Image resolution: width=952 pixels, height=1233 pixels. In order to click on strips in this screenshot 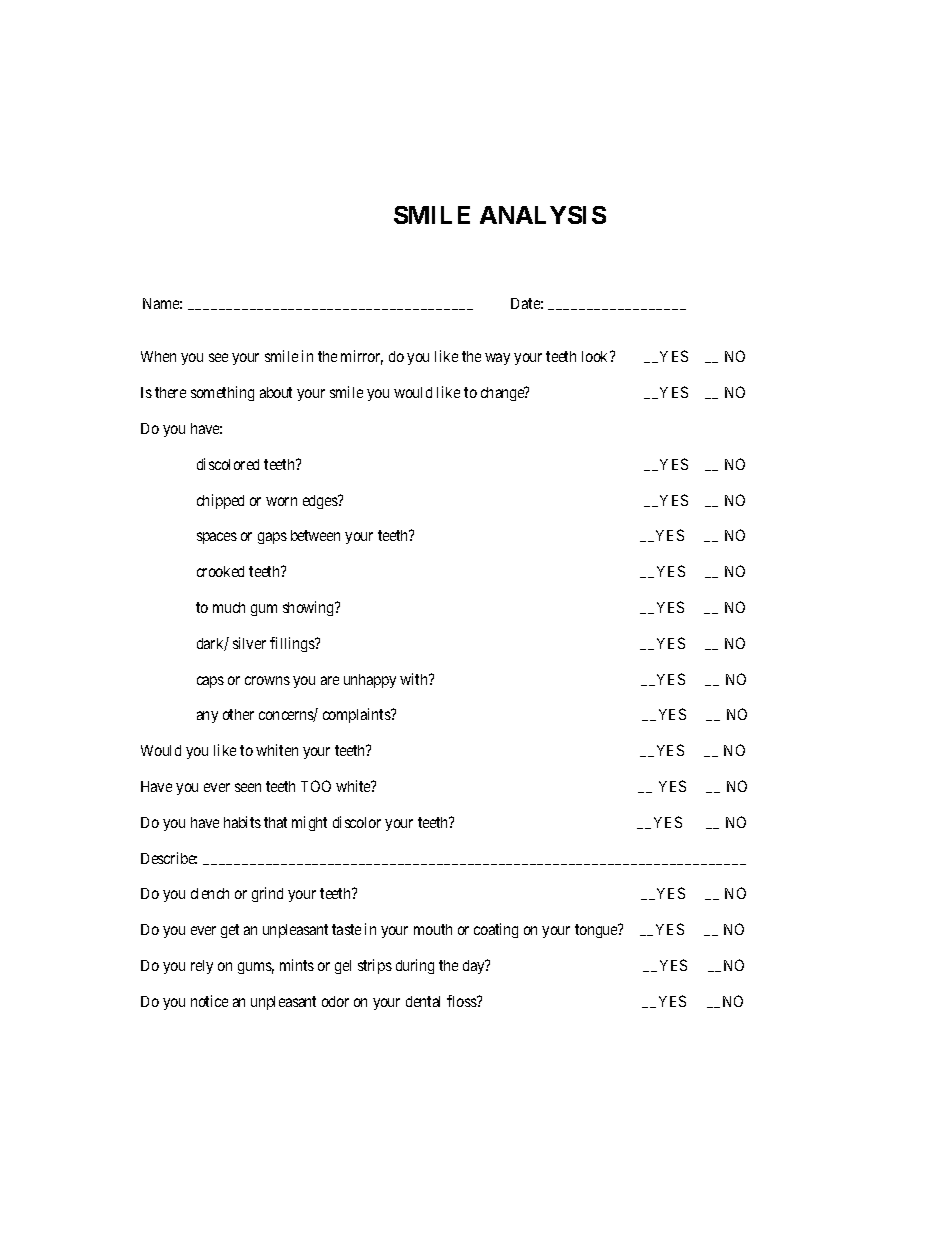, I will do `click(375, 966)`.
